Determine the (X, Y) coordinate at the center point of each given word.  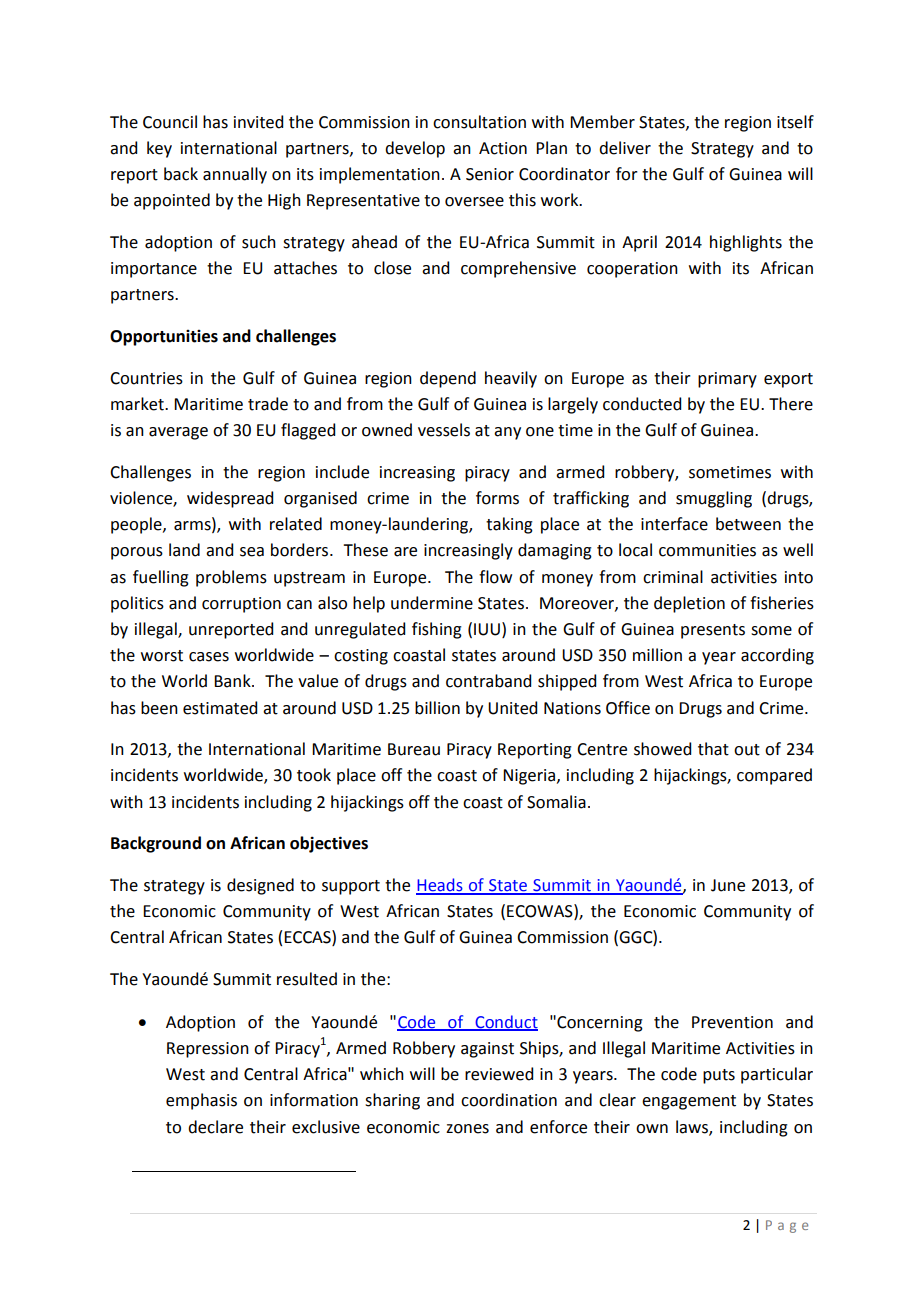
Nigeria (530, 777)
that (713, 749)
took (314, 775)
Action (503, 148)
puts (719, 1076)
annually (235, 175)
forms (497, 498)
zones (467, 1129)
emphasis (201, 1101)
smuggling (714, 499)
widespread (230, 499)
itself (795, 122)
